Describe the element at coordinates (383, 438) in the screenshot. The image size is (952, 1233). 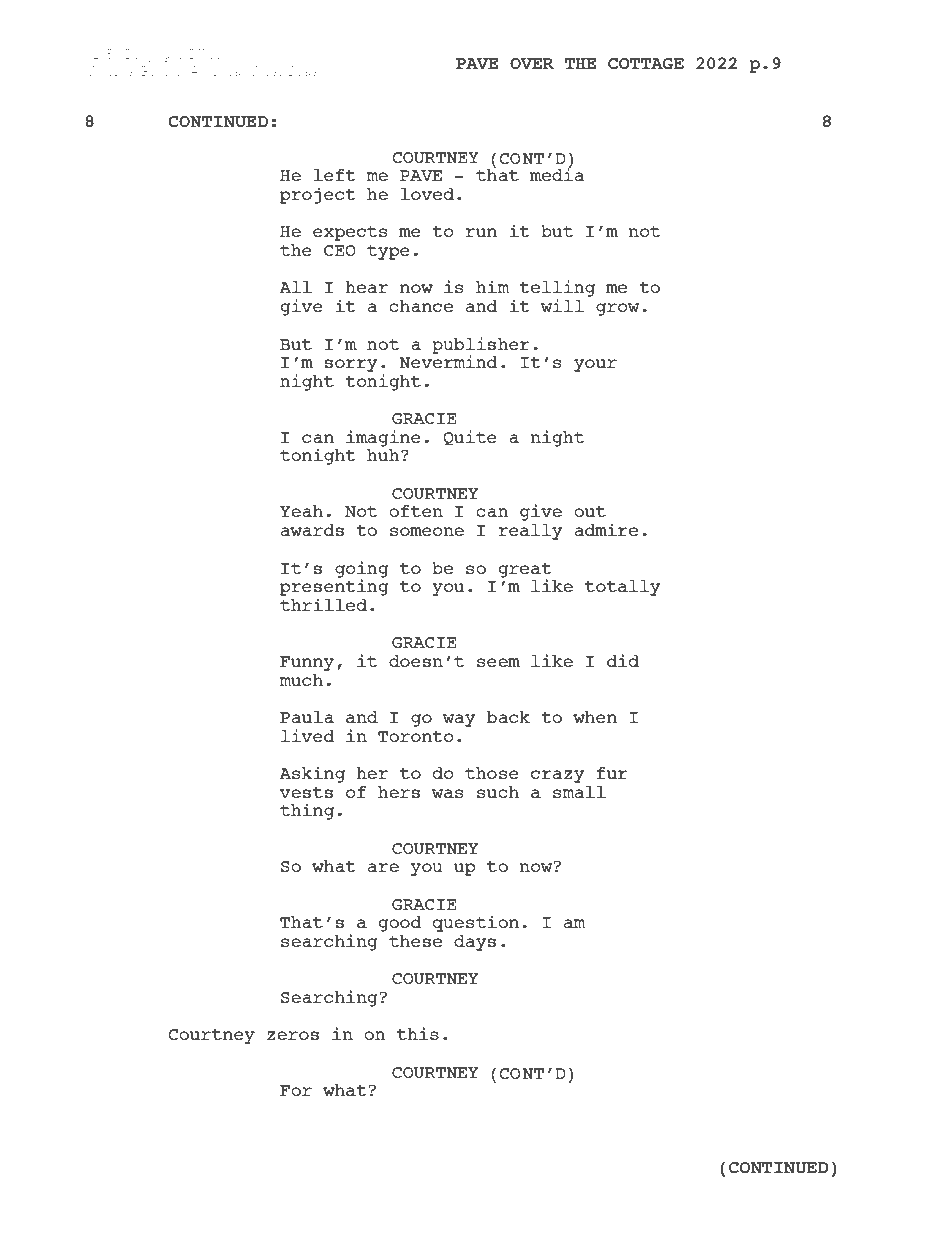
I see `imagine` at that location.
